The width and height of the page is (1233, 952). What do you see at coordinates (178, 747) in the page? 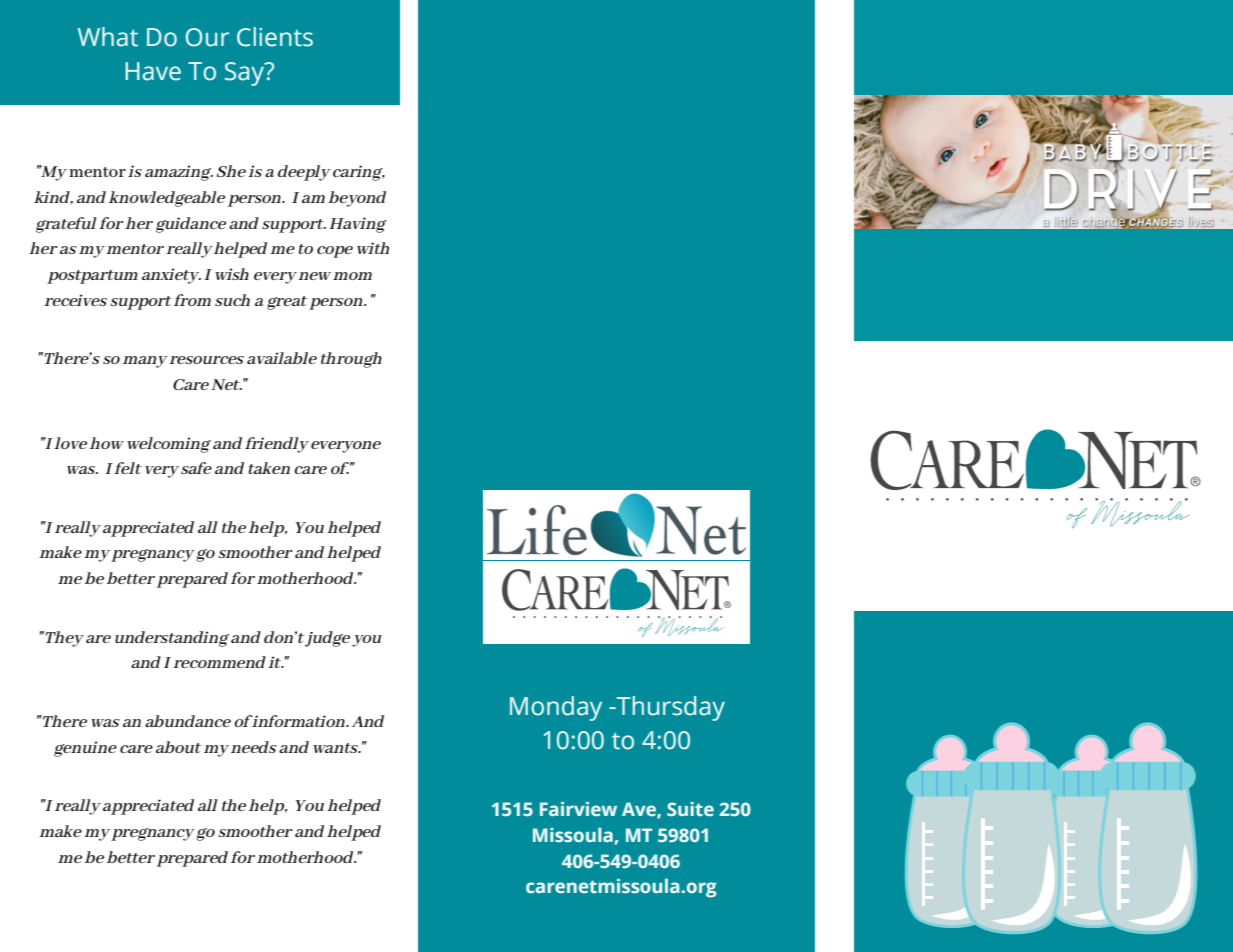
I see `about` at bounding box center [178, 747].
